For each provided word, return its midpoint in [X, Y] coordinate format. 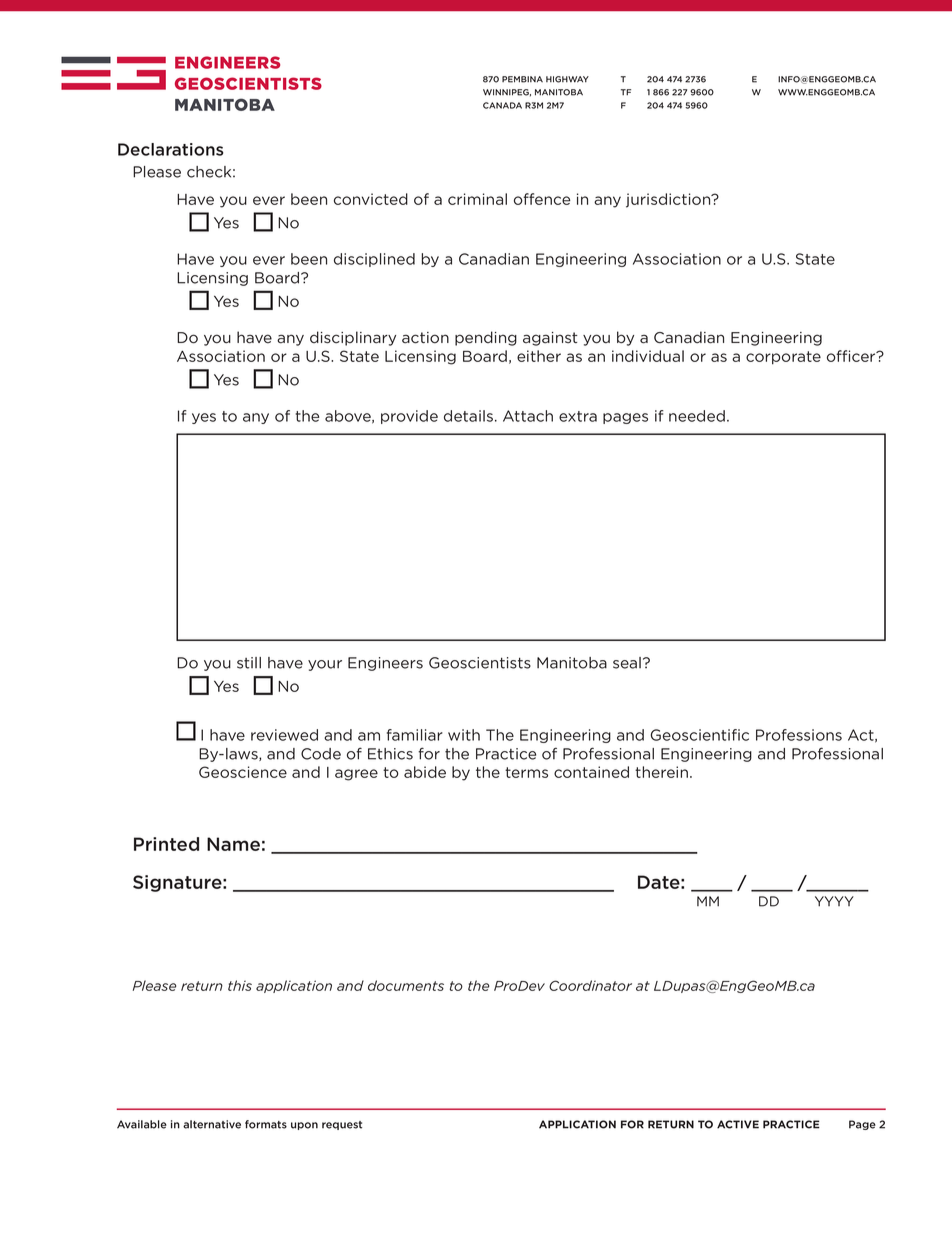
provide [409, 417]
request [342, 1125]
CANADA [502, 105]
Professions [799, 735]
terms [526, 772]
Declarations [171, 149]
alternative [212, 1124]
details [470, 416]
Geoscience [243, 772]
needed [697, 416]
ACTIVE [738, 1124]
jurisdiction [669, 200]
